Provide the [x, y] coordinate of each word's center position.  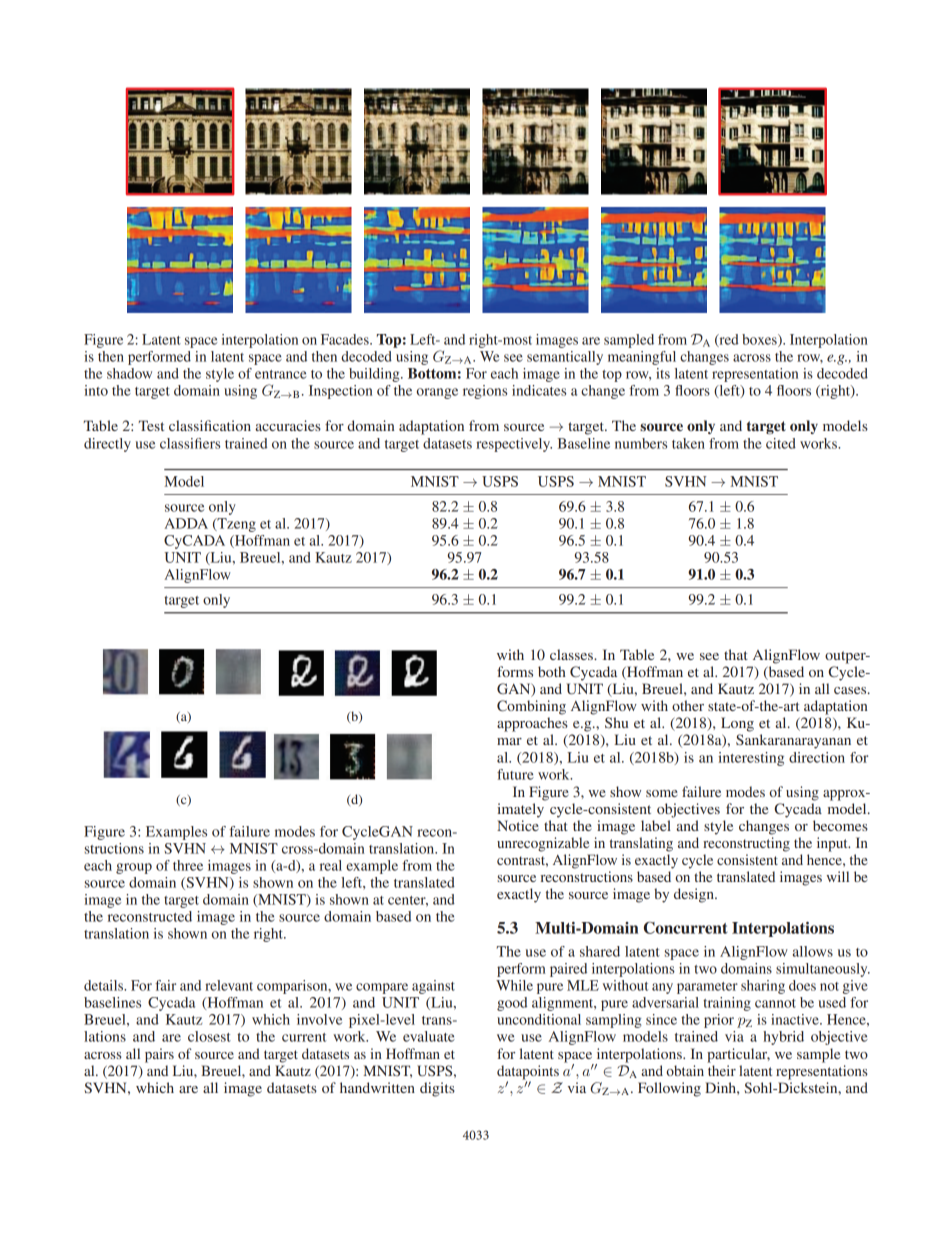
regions [485, 392]
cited [781, 443]
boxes [760, 340]
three [188, 865]
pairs [159, 1055]
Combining [531, 707]
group [134, 868]
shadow [129, 373]
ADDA [186, 523]
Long [737, 724]
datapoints [528, 1073]
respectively [514, 445]
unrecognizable [543, 844]
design [695, 895]
